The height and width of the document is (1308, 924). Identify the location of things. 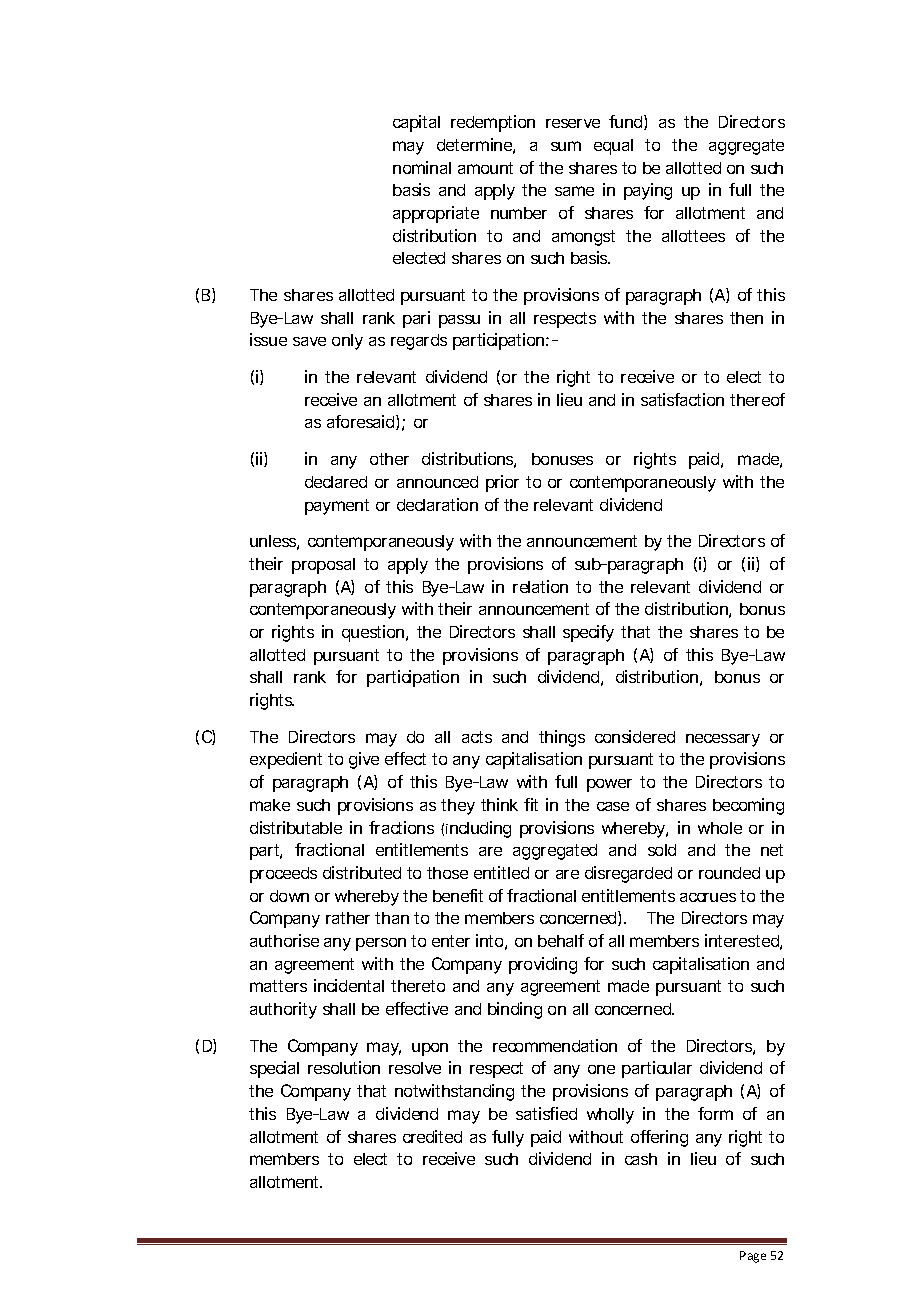
(562, 738).
